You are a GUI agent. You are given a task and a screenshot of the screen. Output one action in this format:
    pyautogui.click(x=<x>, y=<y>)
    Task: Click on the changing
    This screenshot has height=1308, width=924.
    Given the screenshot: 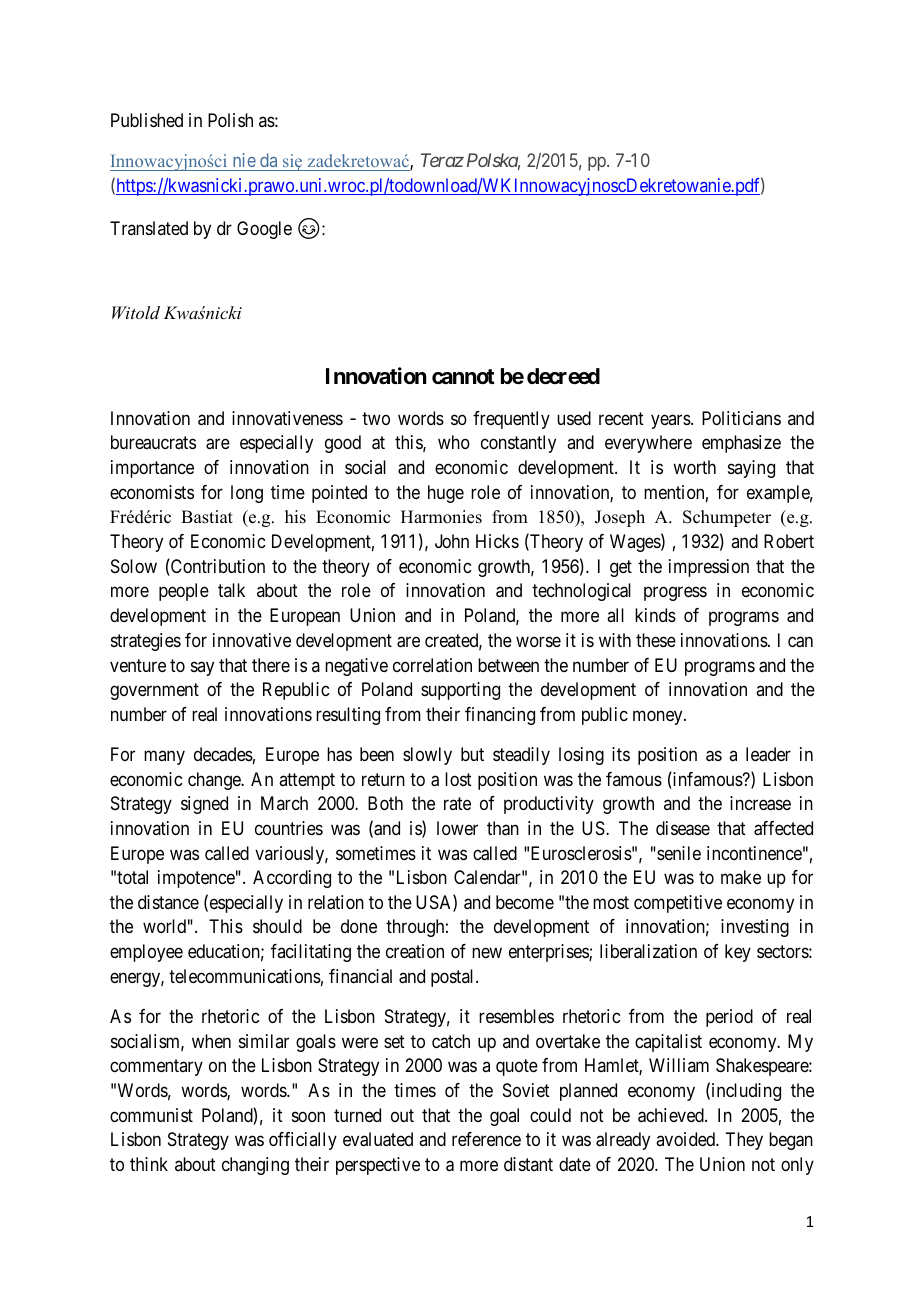 What is the action you would take?
    pyautogui.click(x=255, y=1166)
